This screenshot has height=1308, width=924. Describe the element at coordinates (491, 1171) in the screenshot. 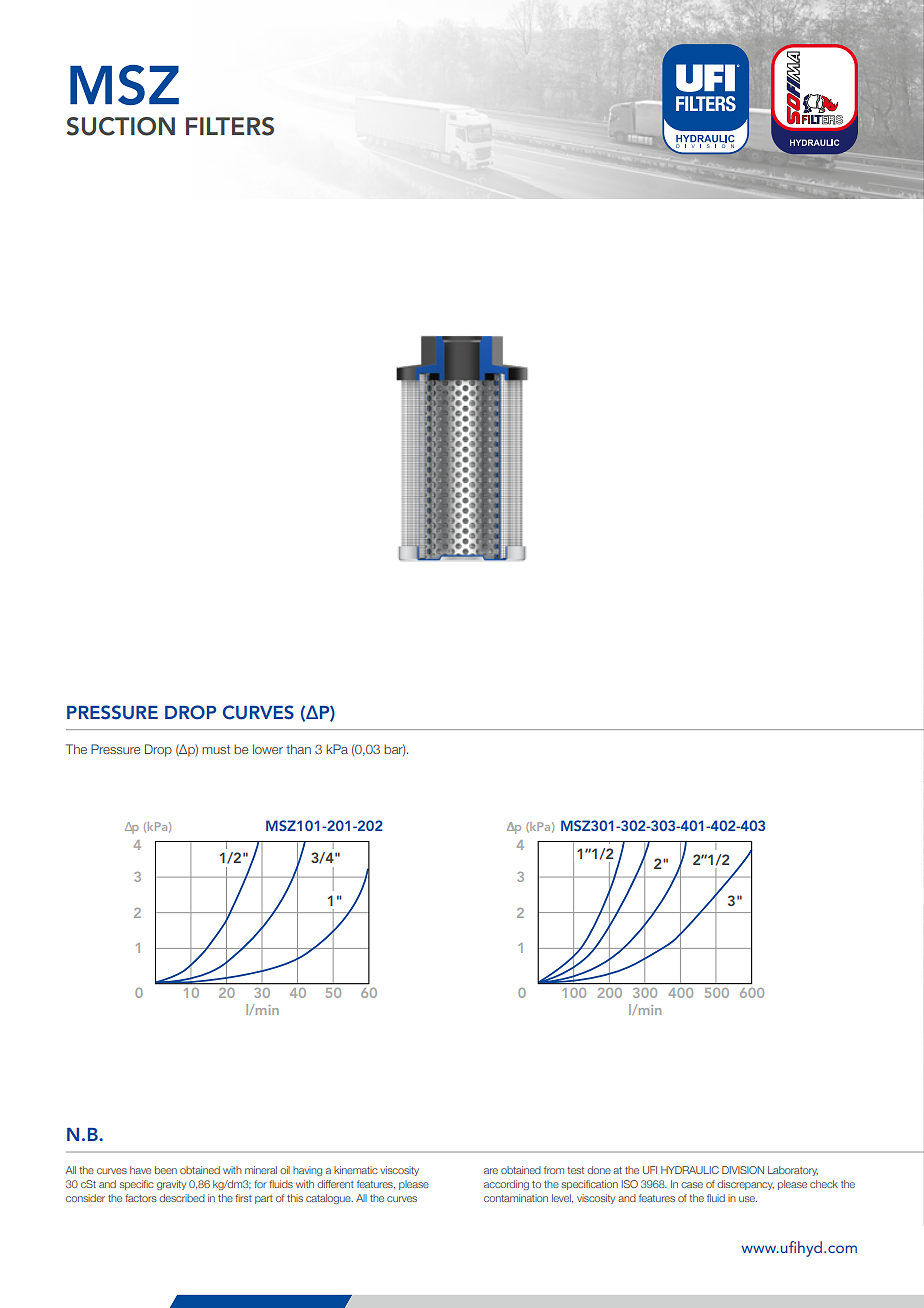

I see `are` at that location.
